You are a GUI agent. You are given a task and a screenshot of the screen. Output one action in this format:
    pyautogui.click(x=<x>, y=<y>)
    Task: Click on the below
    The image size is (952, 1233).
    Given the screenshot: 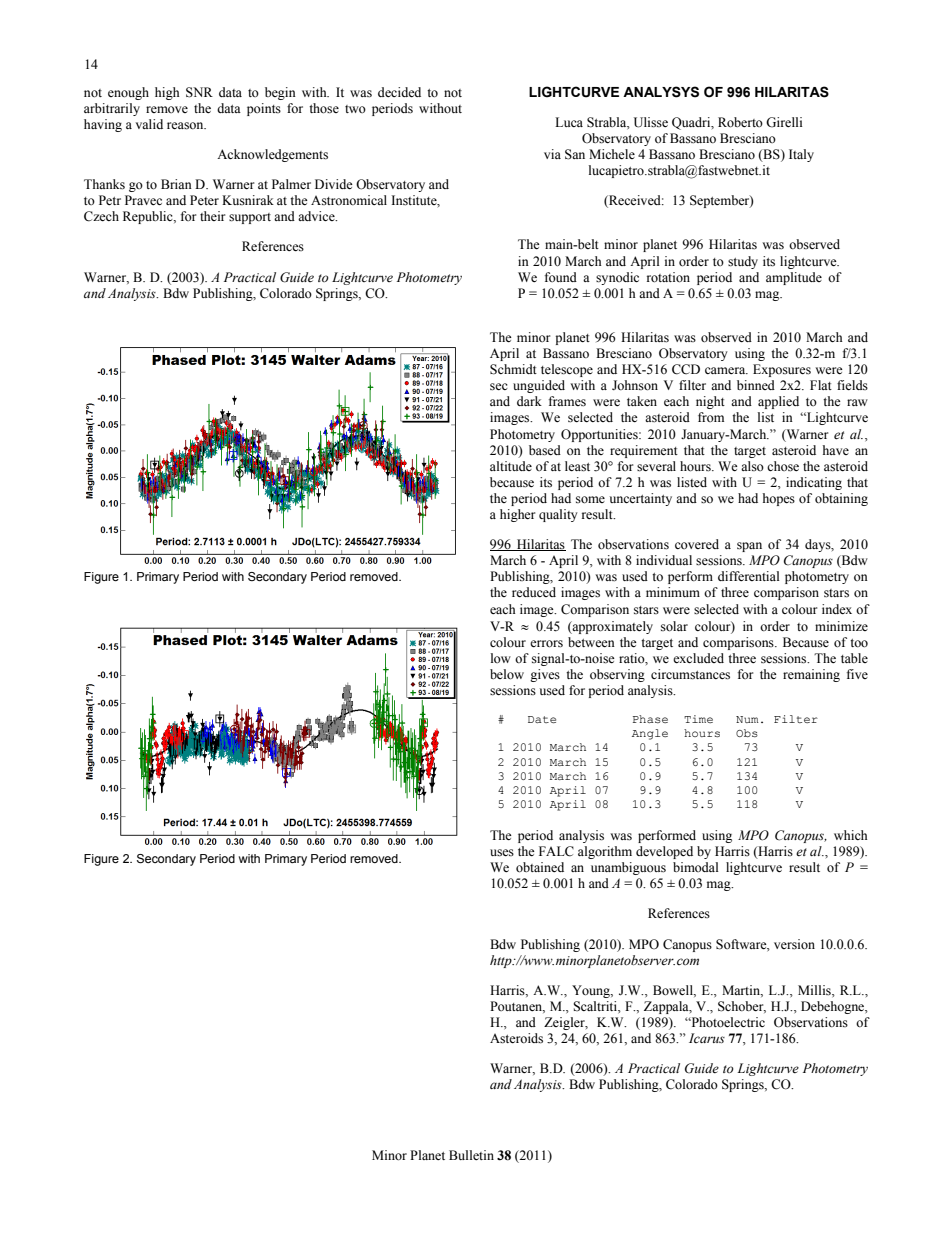 What is the action you would take?
    pyautogui.click(x=507, y=674)
